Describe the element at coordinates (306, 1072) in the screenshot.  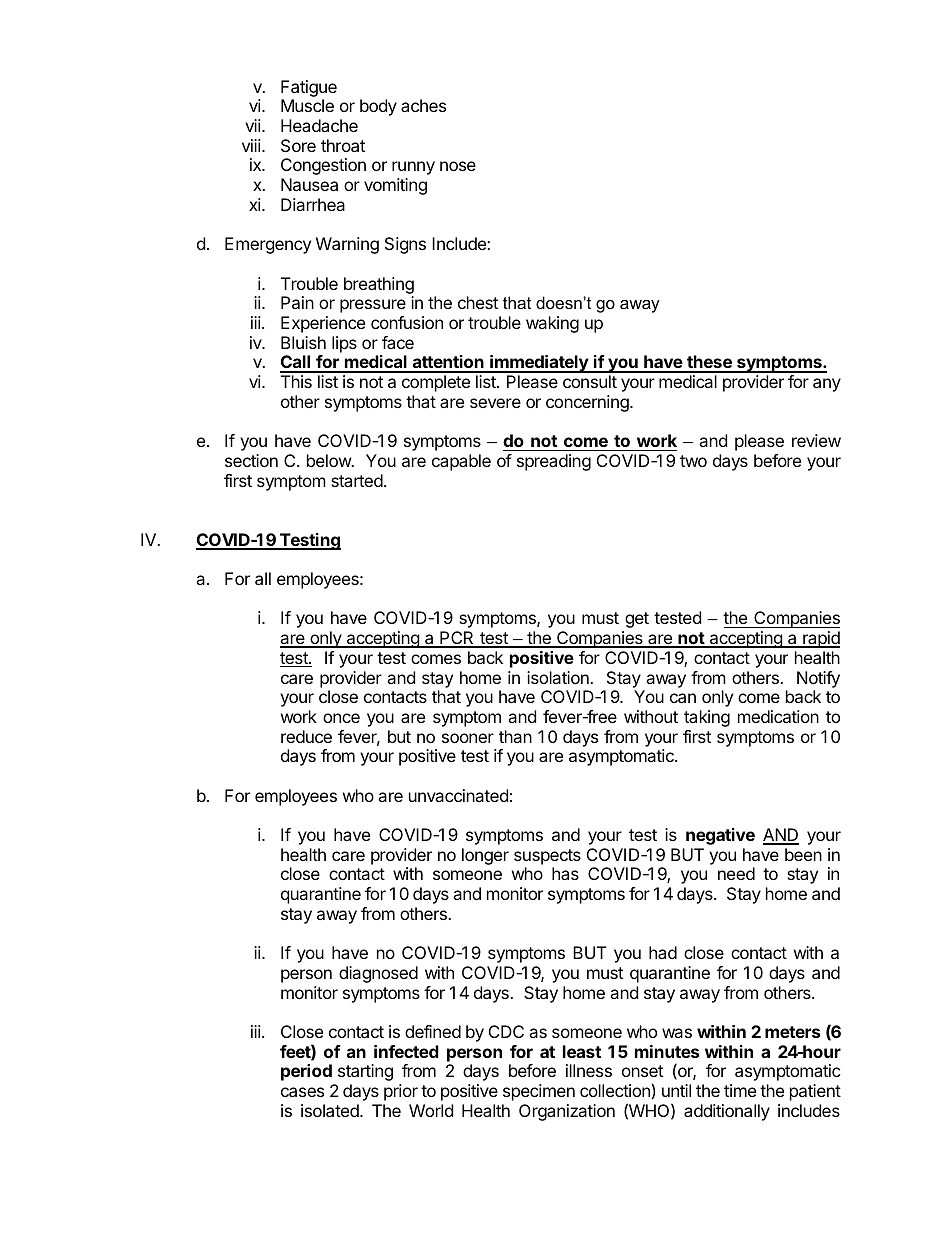
I see `period` at that location.
